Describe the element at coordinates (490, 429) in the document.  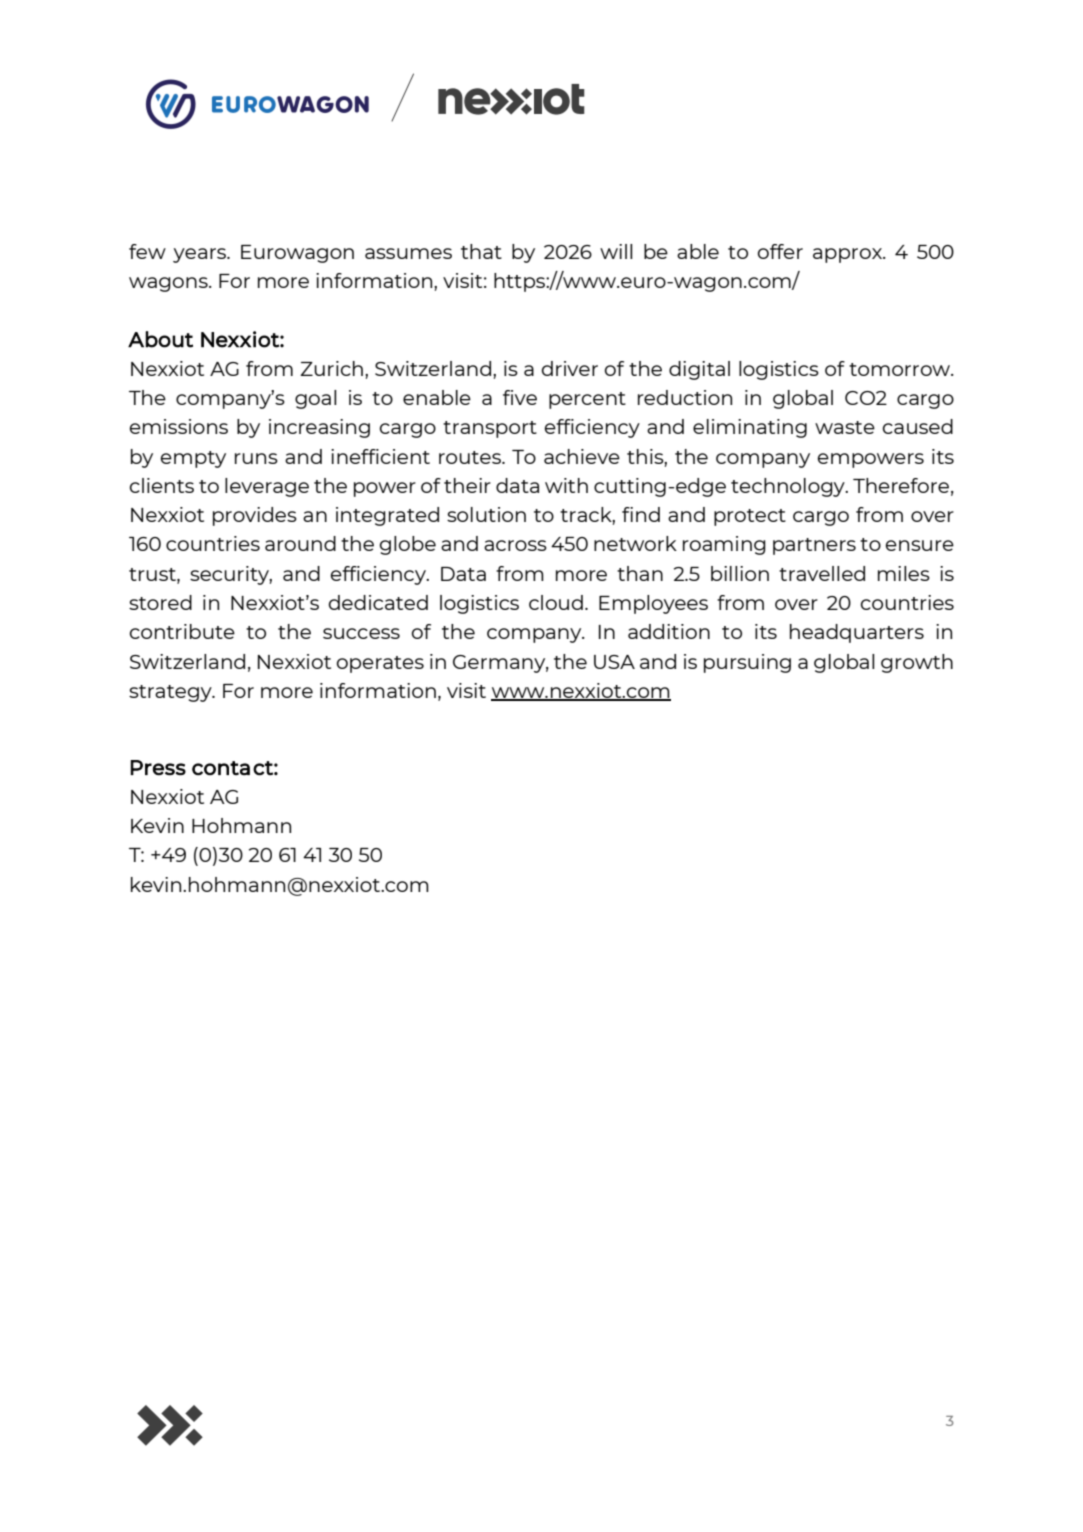
I see `transport` at that location.
